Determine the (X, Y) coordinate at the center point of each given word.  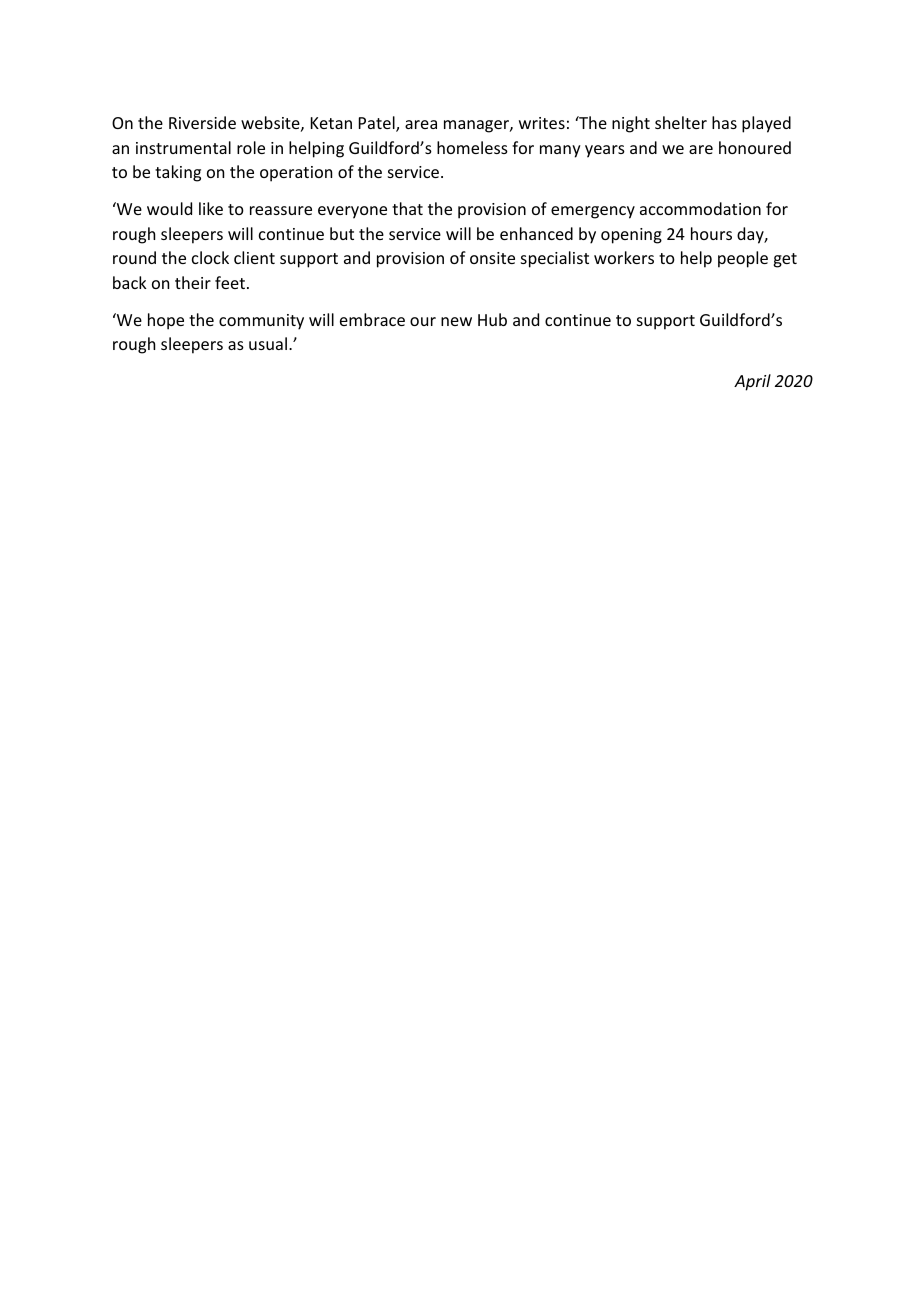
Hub (492, 319)
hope (166, 321)
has (724, 122)
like (211, 208)
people (743, 259)
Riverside (202, 122)
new (456, 321)
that (407, 208)
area (421, 124)
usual (268, 343)
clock (210, 257)
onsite (492, 258)
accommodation (700, 208)
